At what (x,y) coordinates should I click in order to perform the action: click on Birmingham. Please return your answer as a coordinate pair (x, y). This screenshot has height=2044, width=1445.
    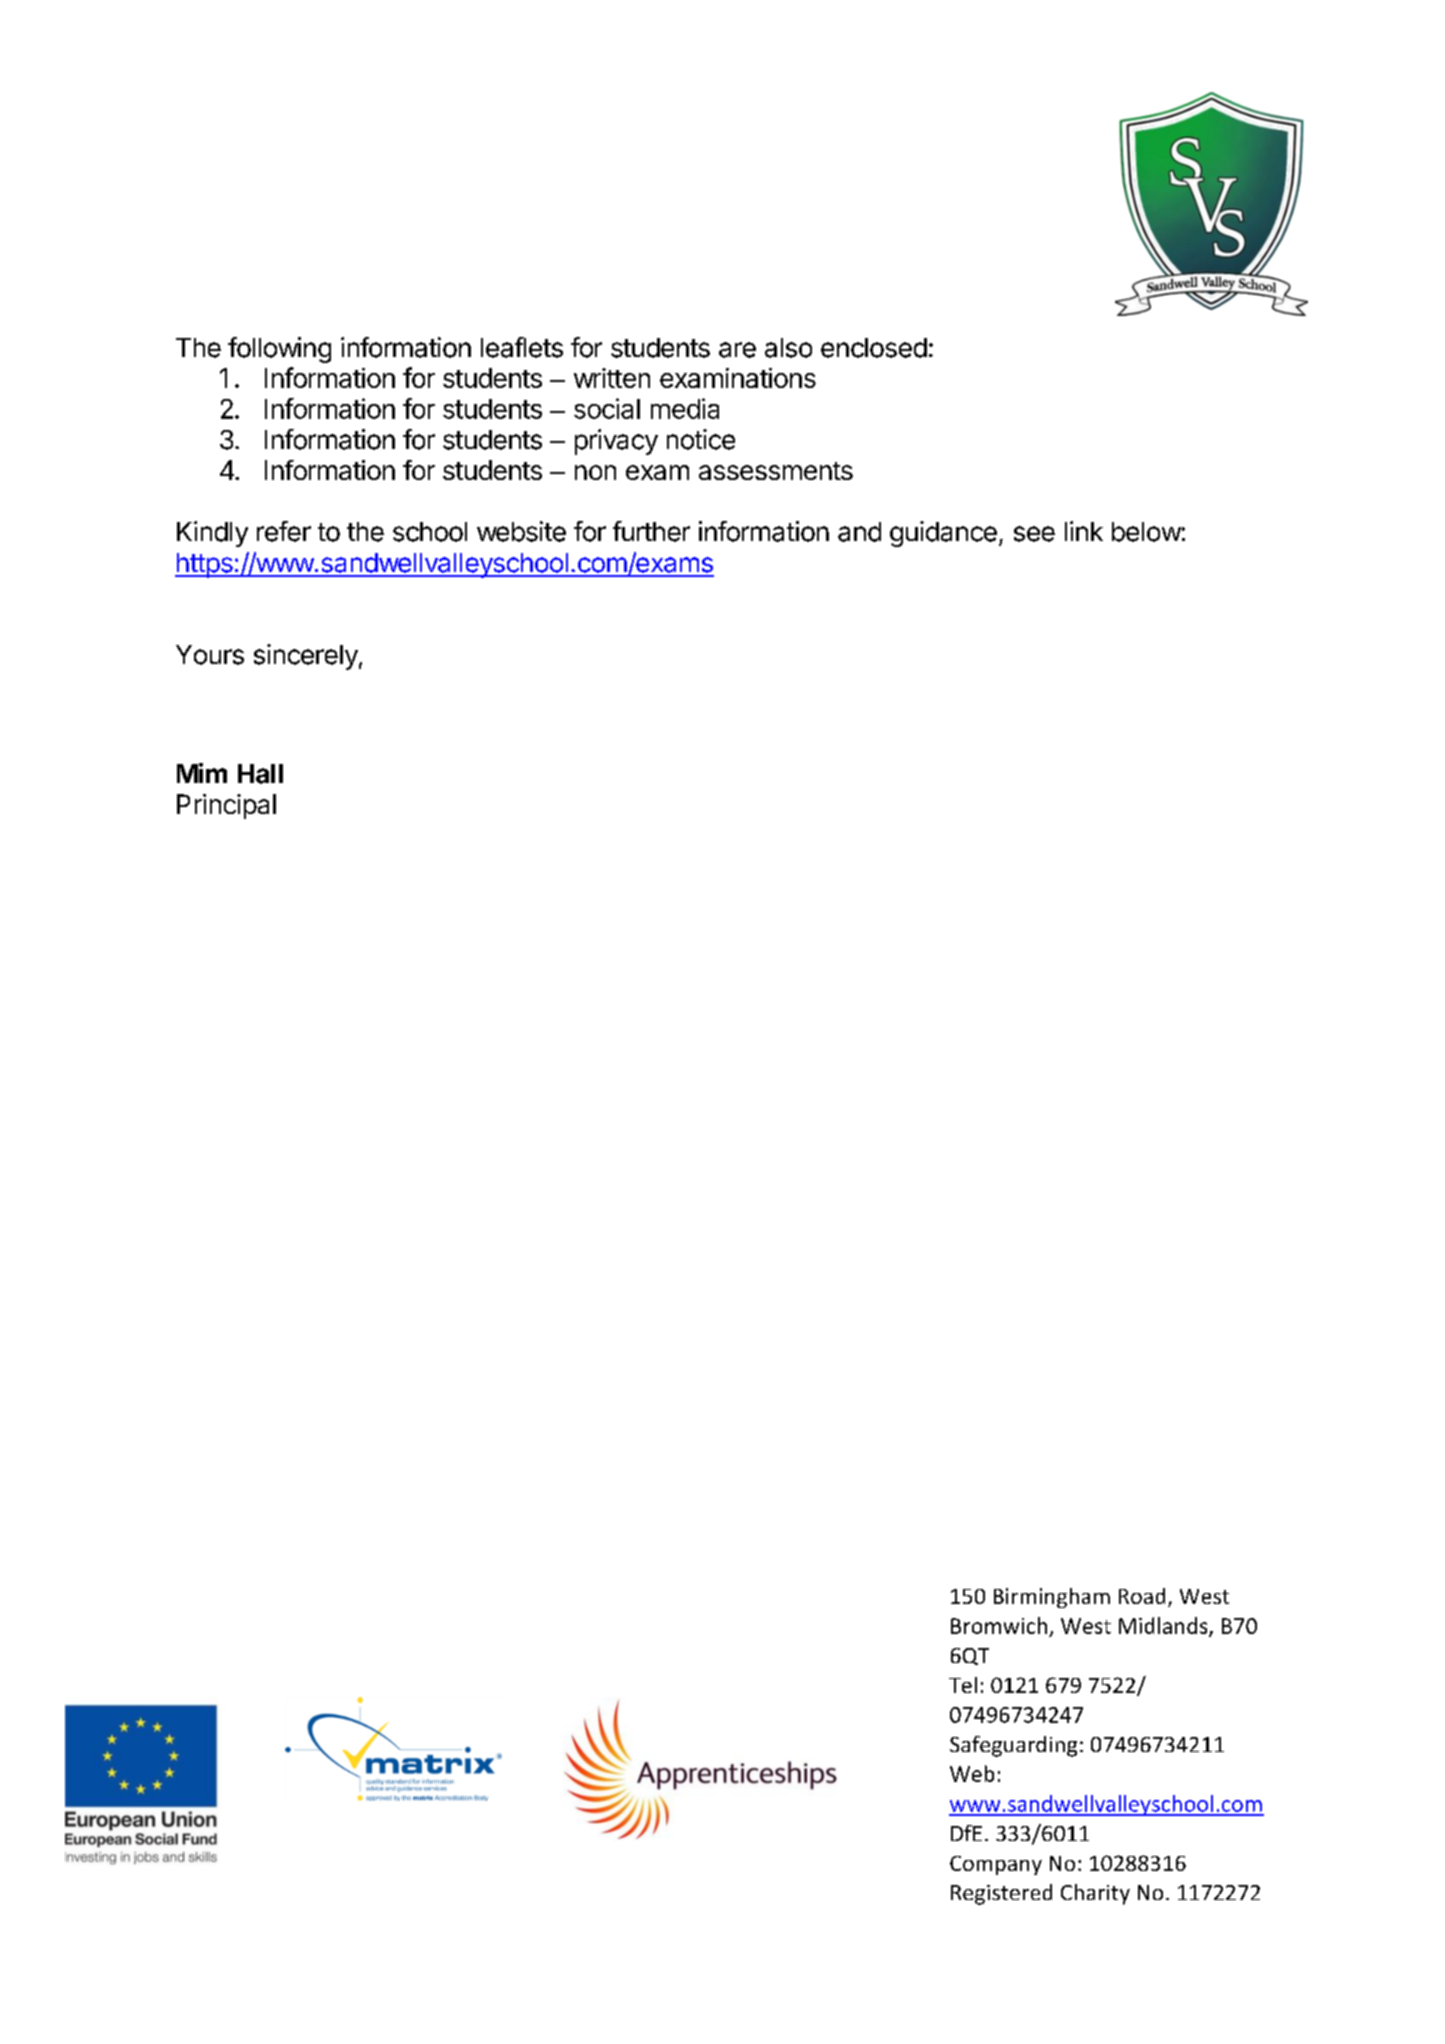
    Looking at the image, I should click on (1052, 1598).
